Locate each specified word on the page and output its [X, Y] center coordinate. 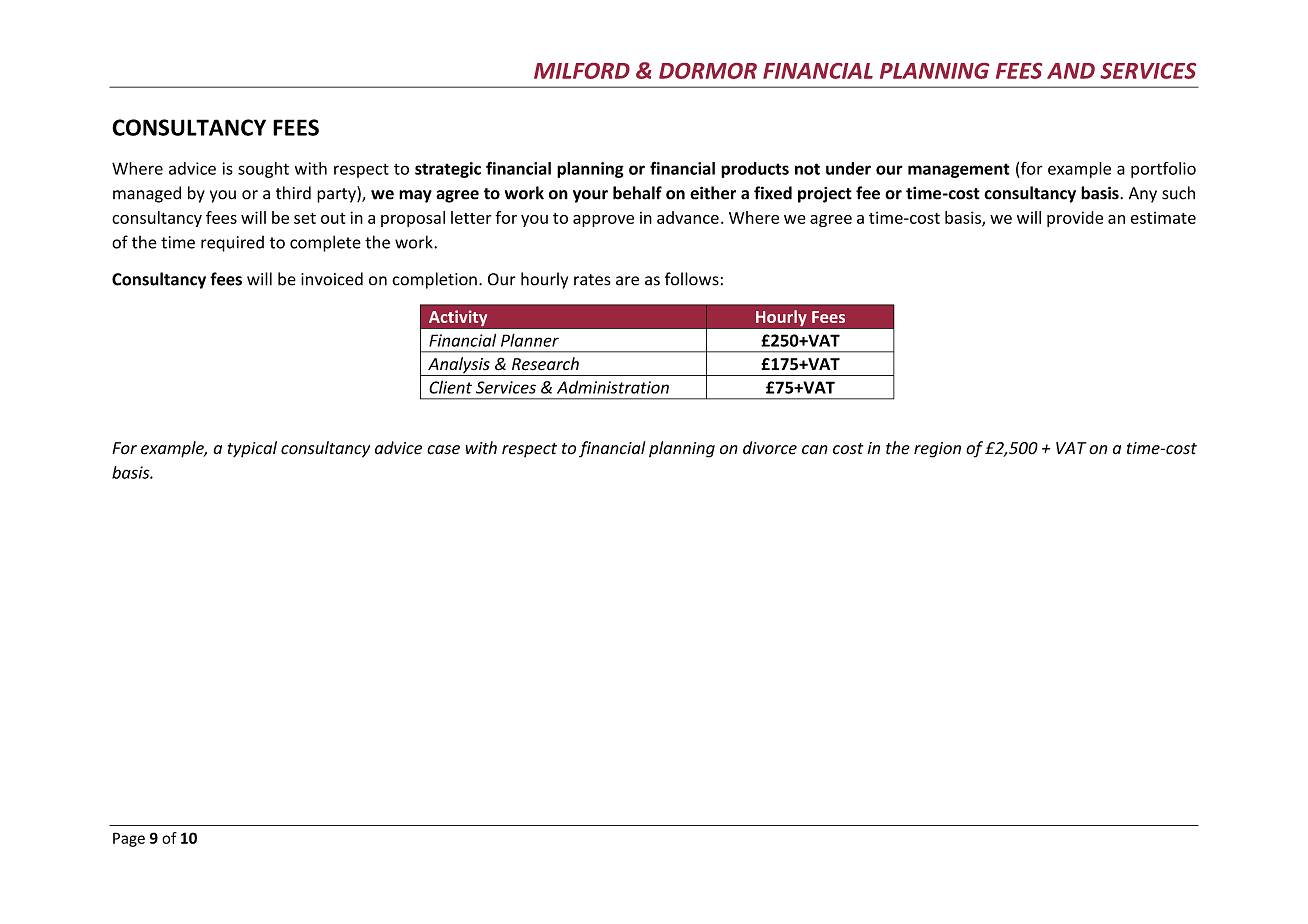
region [937, 450]
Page [129, 839]
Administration [613, 387]
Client [450, 387]
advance [688, 217]
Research [545, 364]
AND [1071, 71]
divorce [770, 448]
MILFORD [582, 71]
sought [263, 170]
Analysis [459, 366]
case [443, 450]
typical [252, 449]
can [815, 450]
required [232, 244]
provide [1075, 219]
